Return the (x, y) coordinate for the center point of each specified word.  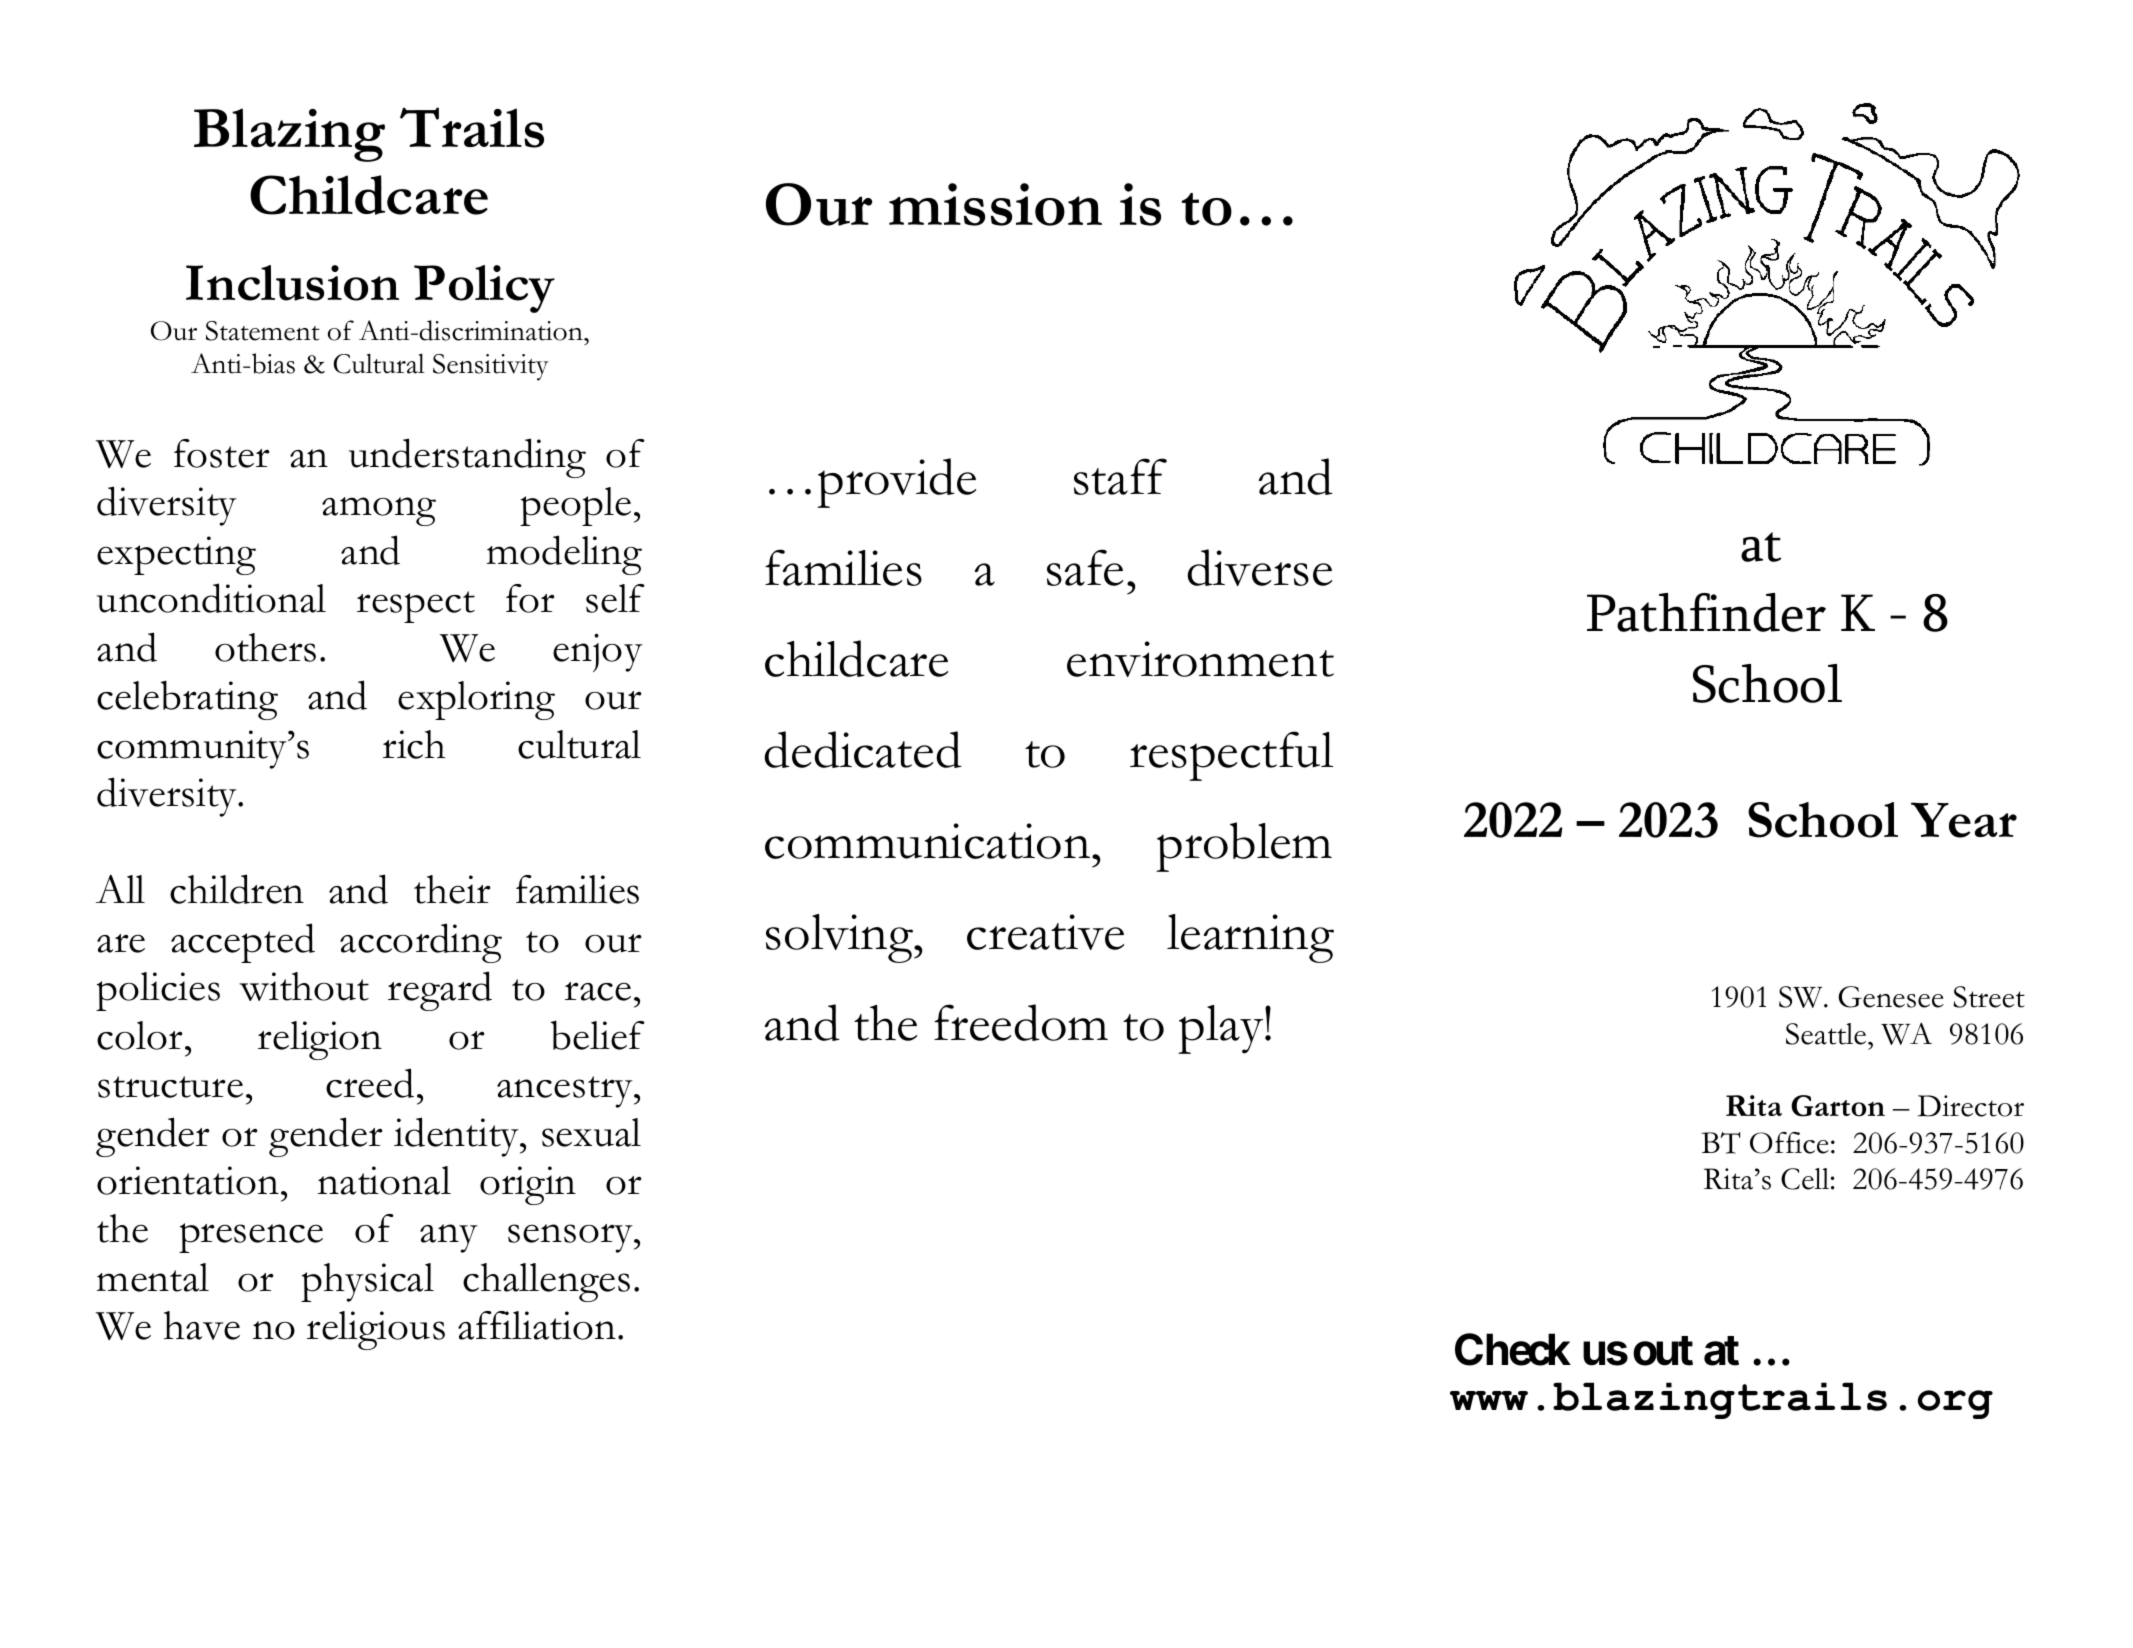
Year (1964, 820)
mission (995, 204)
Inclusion (292, 283)
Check (1513, 1349)
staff (1120, 476)
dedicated (863, 749)
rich (414, 744)
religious (376, 1330)
